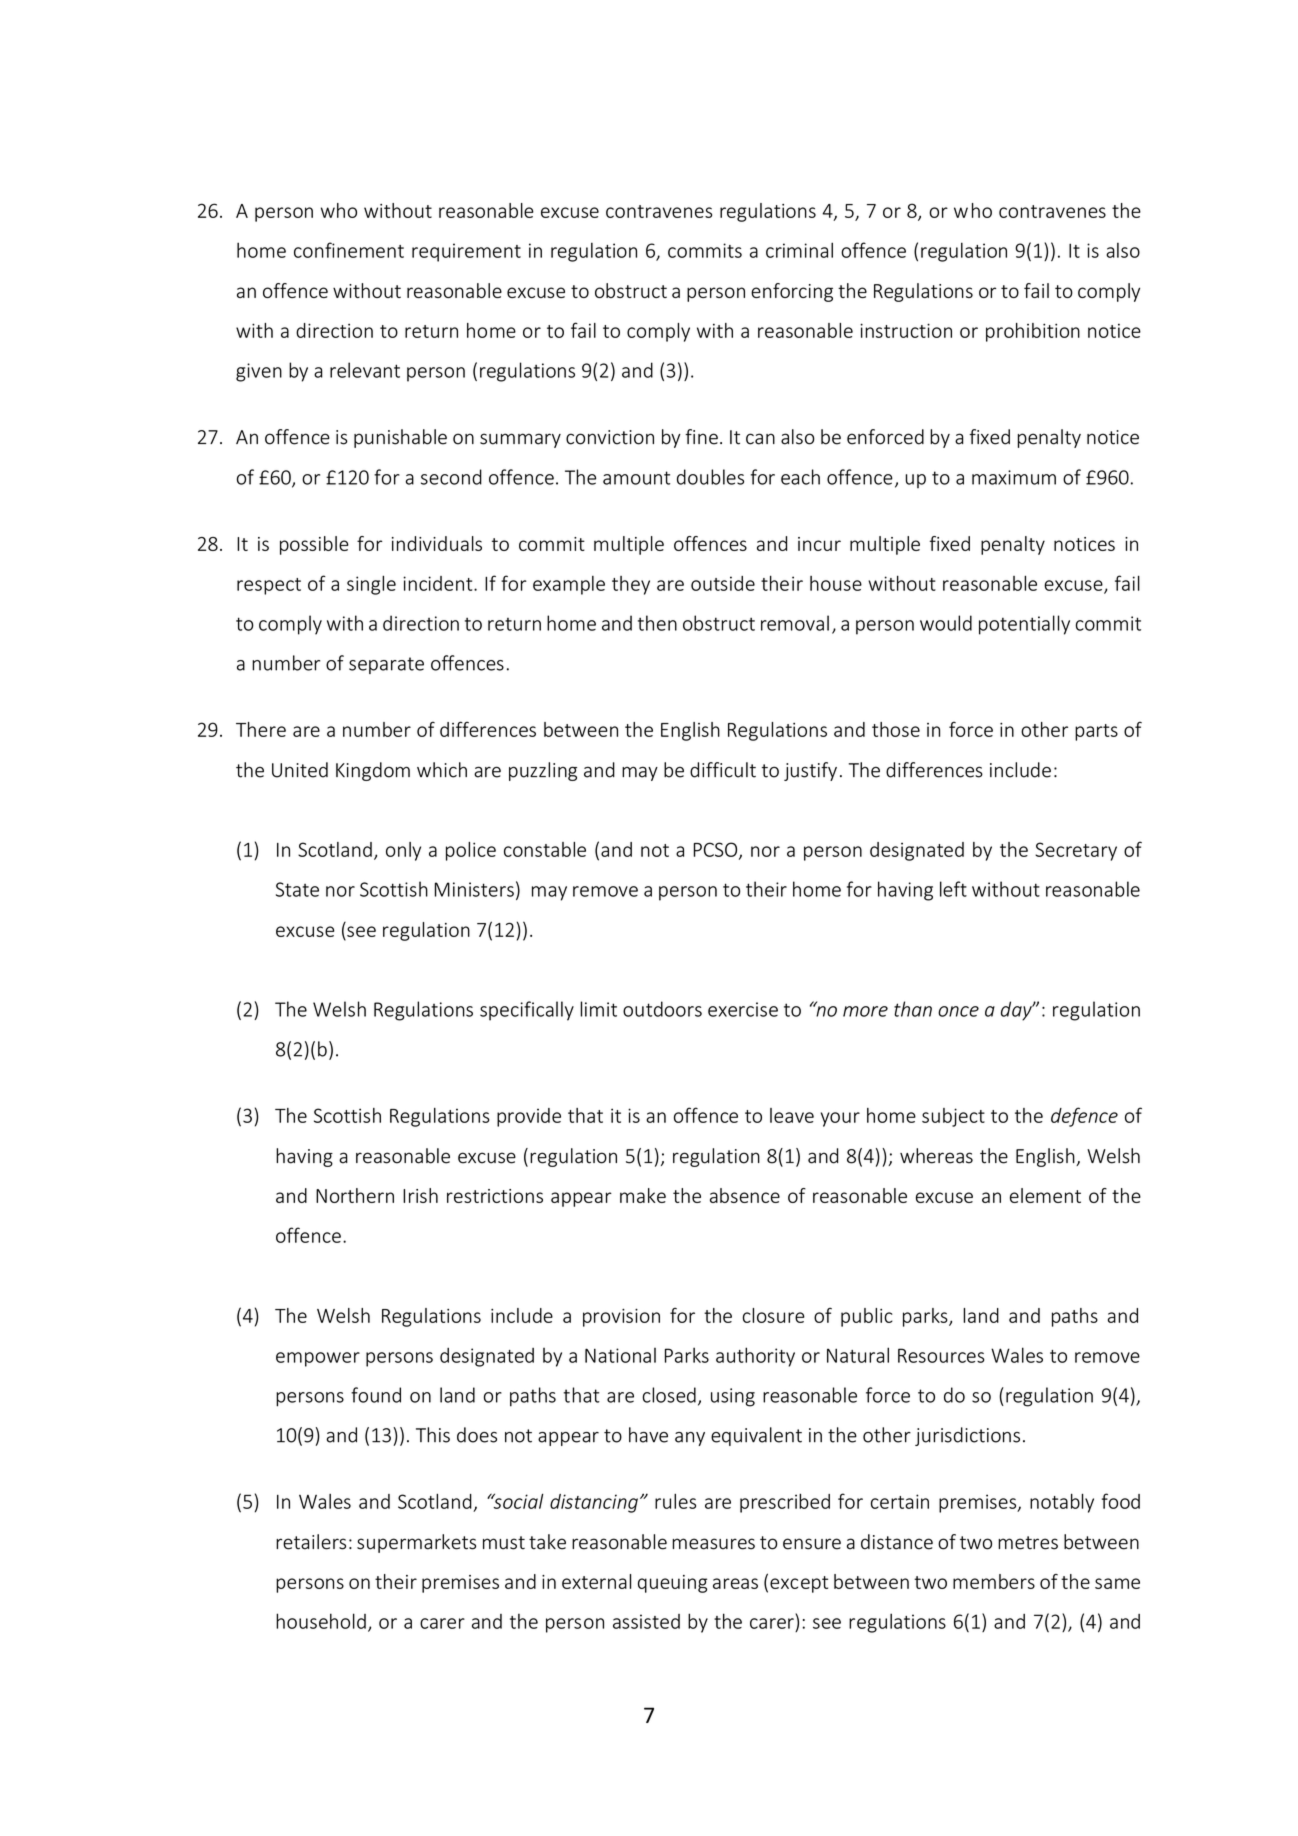 The width and height of the page is (1298, 1836). Describe the element at coordinates (994, 1581) in the page. I see `members` at that location.
